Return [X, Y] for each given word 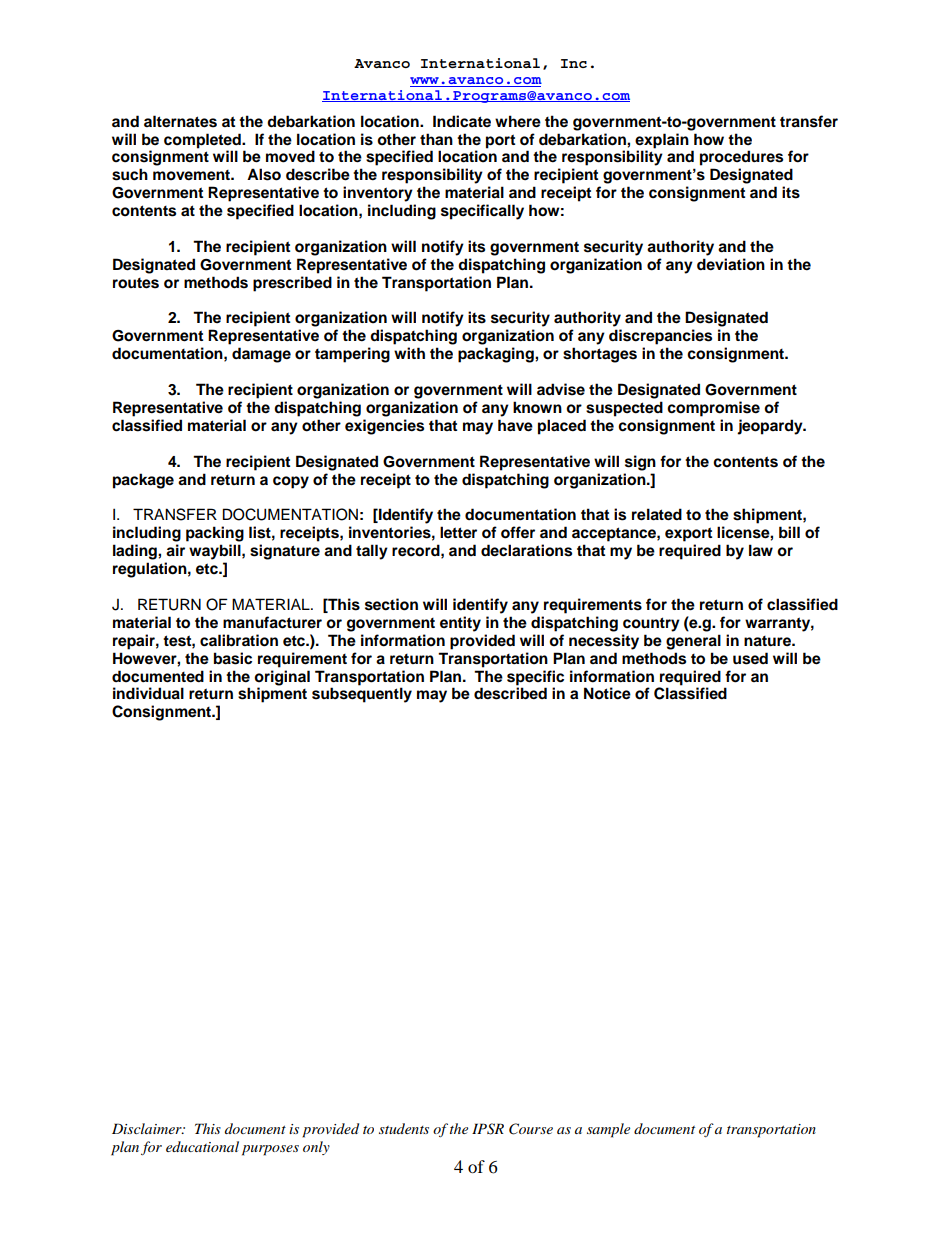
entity [460, 624]
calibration [239, 640]
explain [662, 141]
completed [203, 141]
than [436, 139]
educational [202, 1146]
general [693, 642]
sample [608, 1130]
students [404, 1128]
